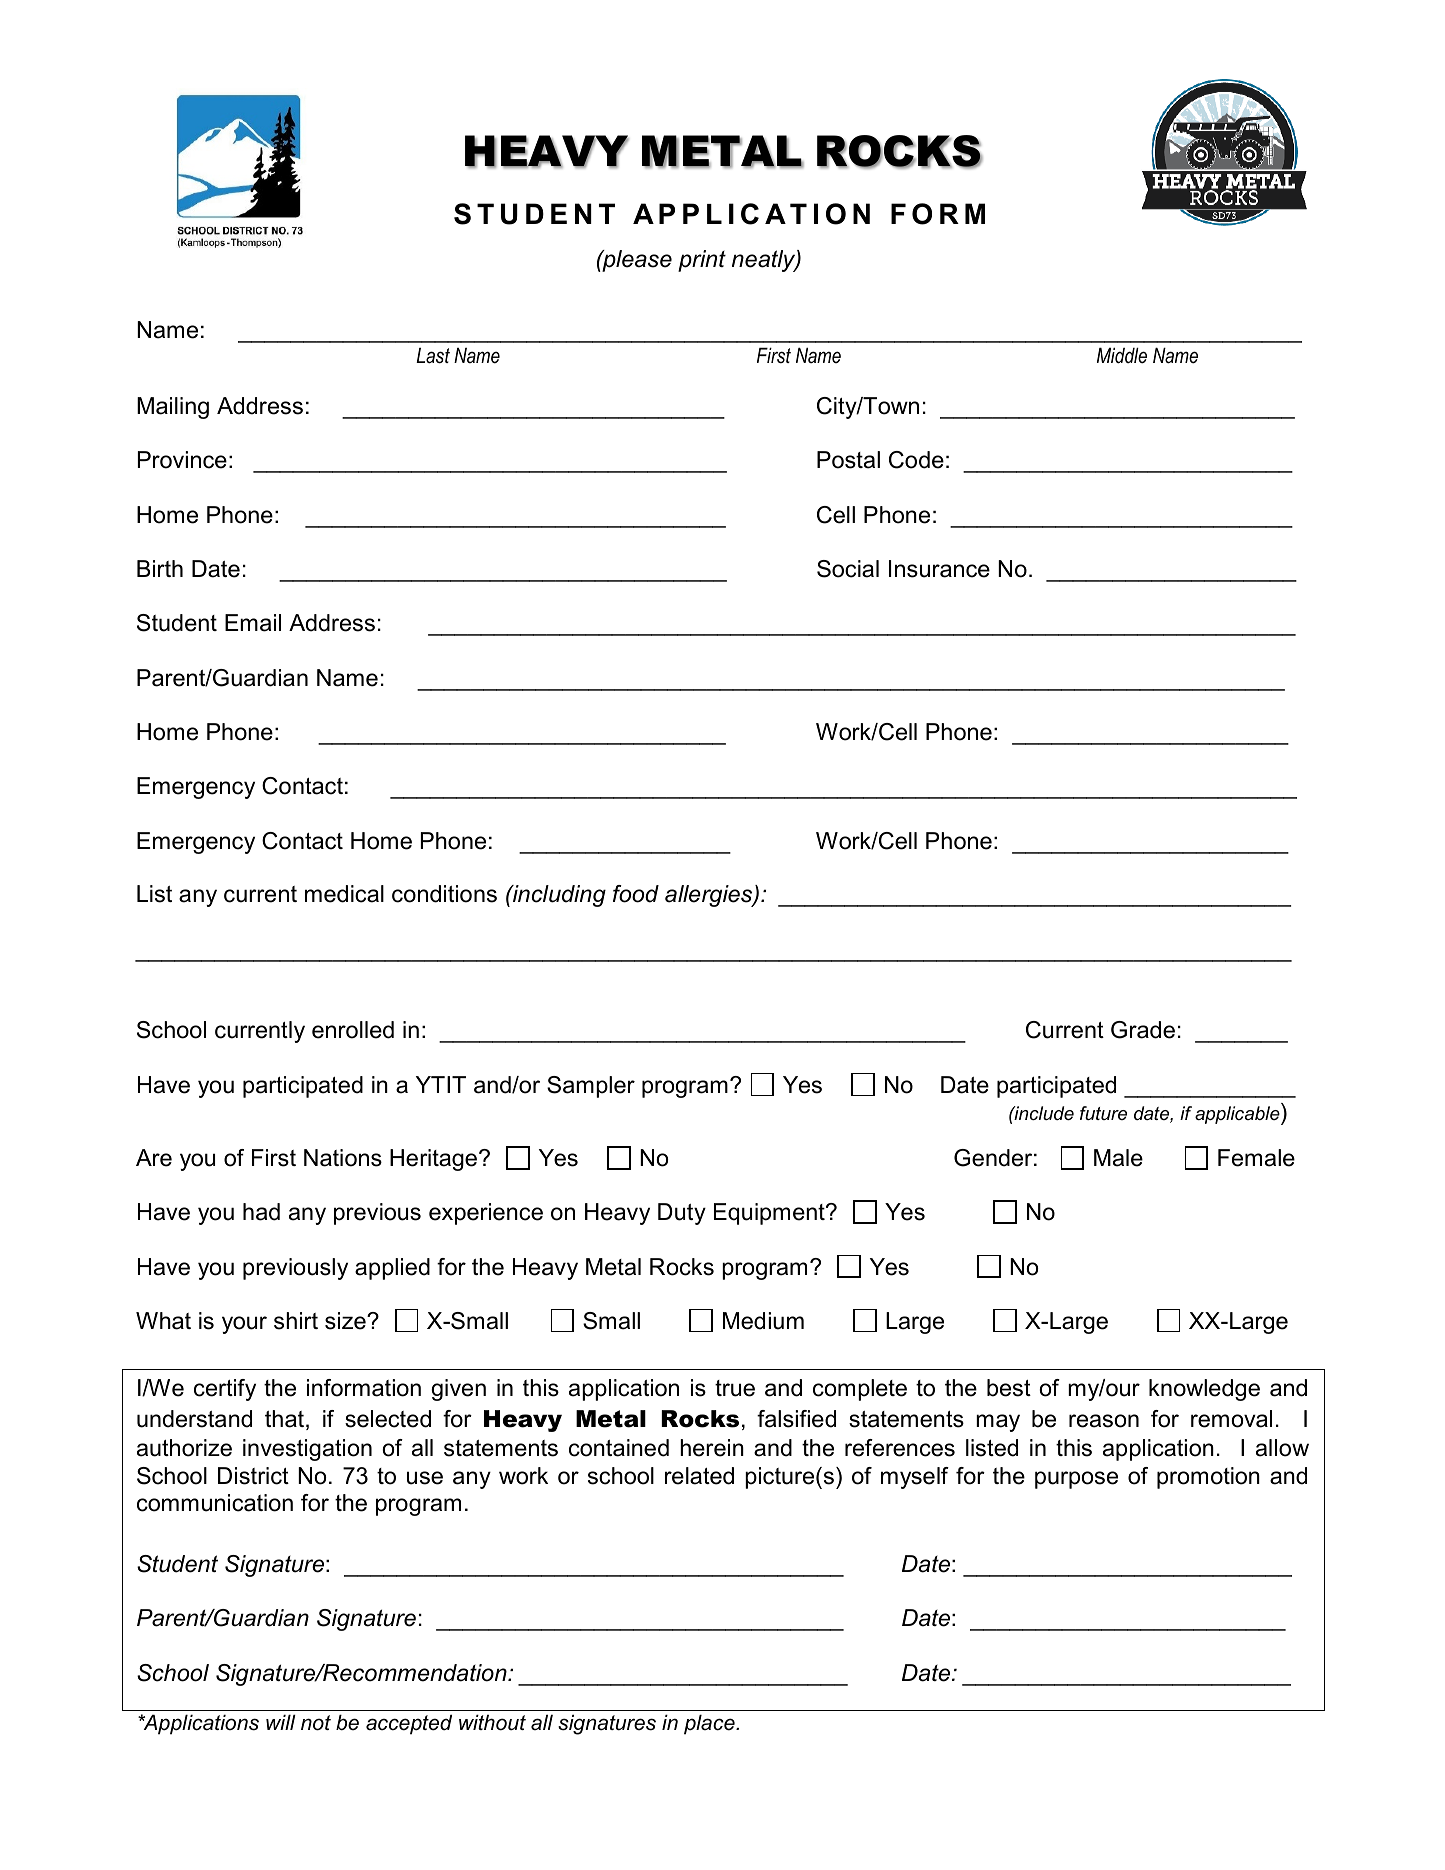 This document has height=1870, width=1445. I want to click on print, so click(702, 261).
